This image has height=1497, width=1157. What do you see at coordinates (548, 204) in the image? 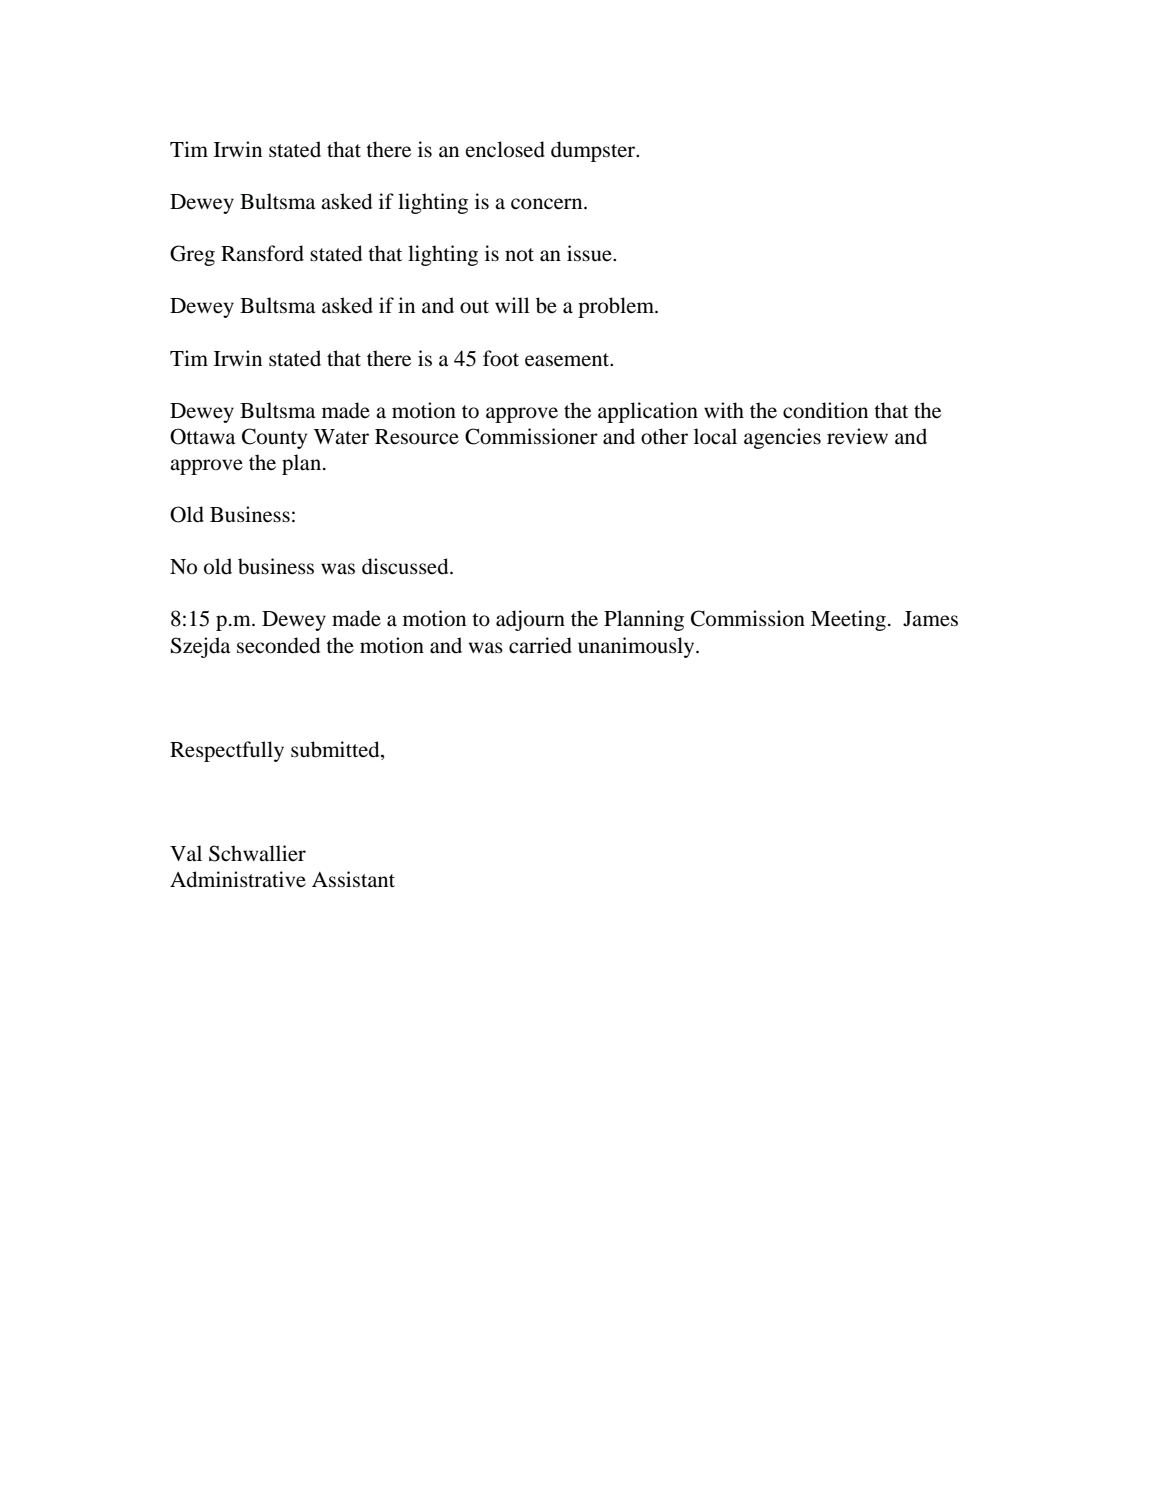
I see `concern` at bounding box center [548, 204].
